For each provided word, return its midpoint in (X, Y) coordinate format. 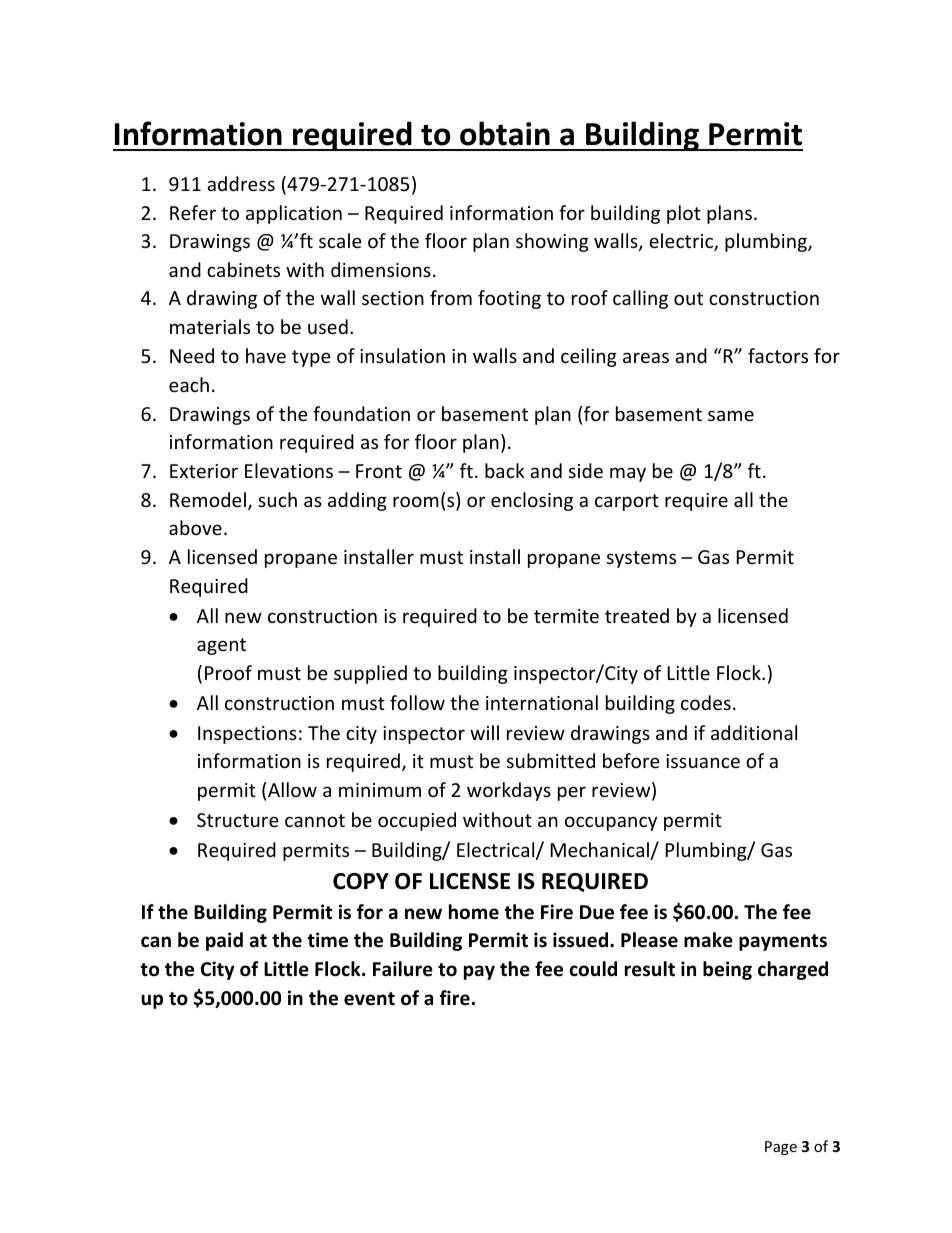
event (369, 999)
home (474, 912)
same (731, 415)
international (542, 702)
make (708, 940)
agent (221, 646)
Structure (238, 820)
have (266, 355)
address (241, 183)
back (505, 470)
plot (684, 214)
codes (706, 702)
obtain (505, 133)
